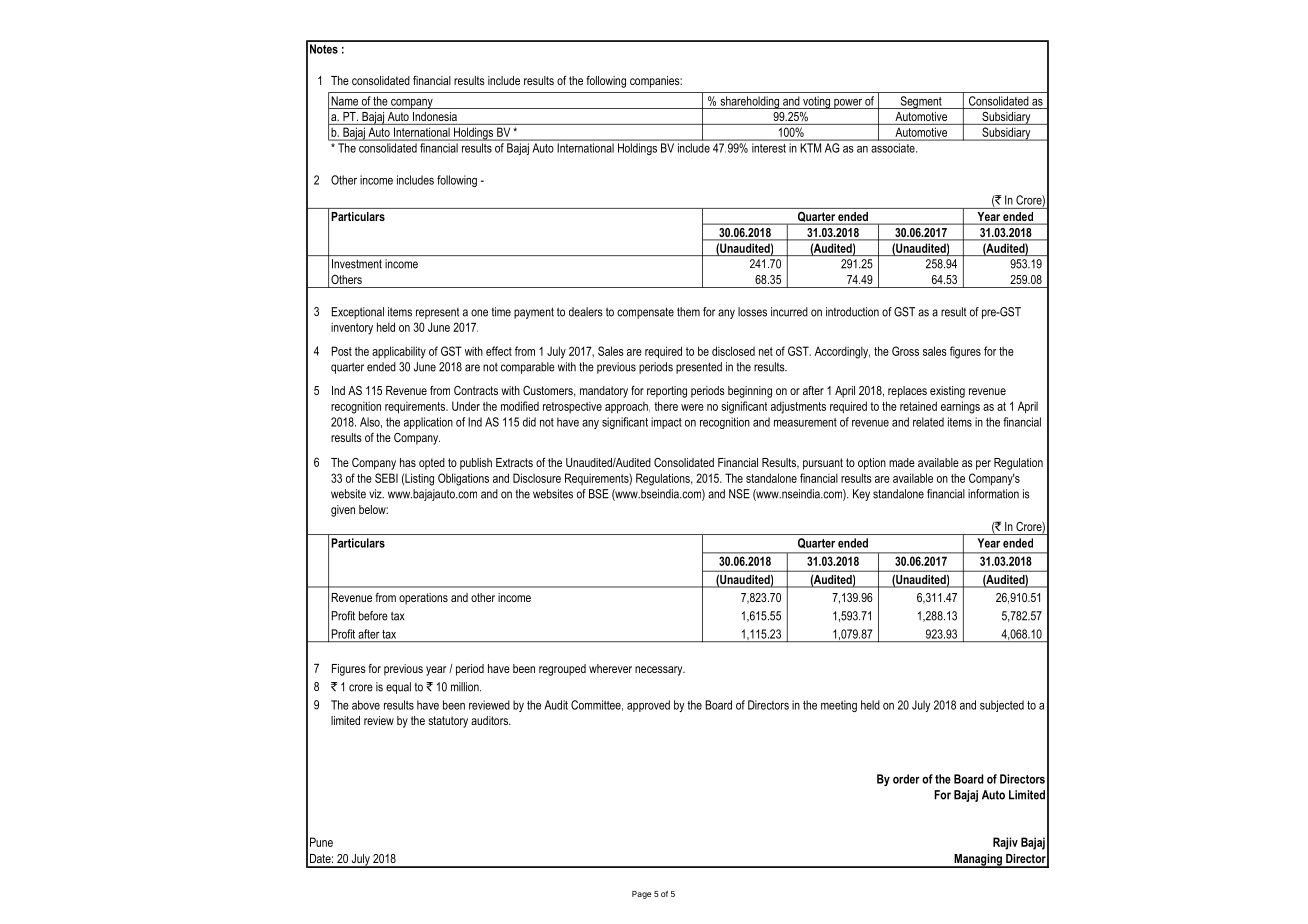 Image resolution: width=1308 pixels, height=924 pixels. What do you see at coordinates (848, 104) in the page?
I see `power` at bounding box center [848, 104].
